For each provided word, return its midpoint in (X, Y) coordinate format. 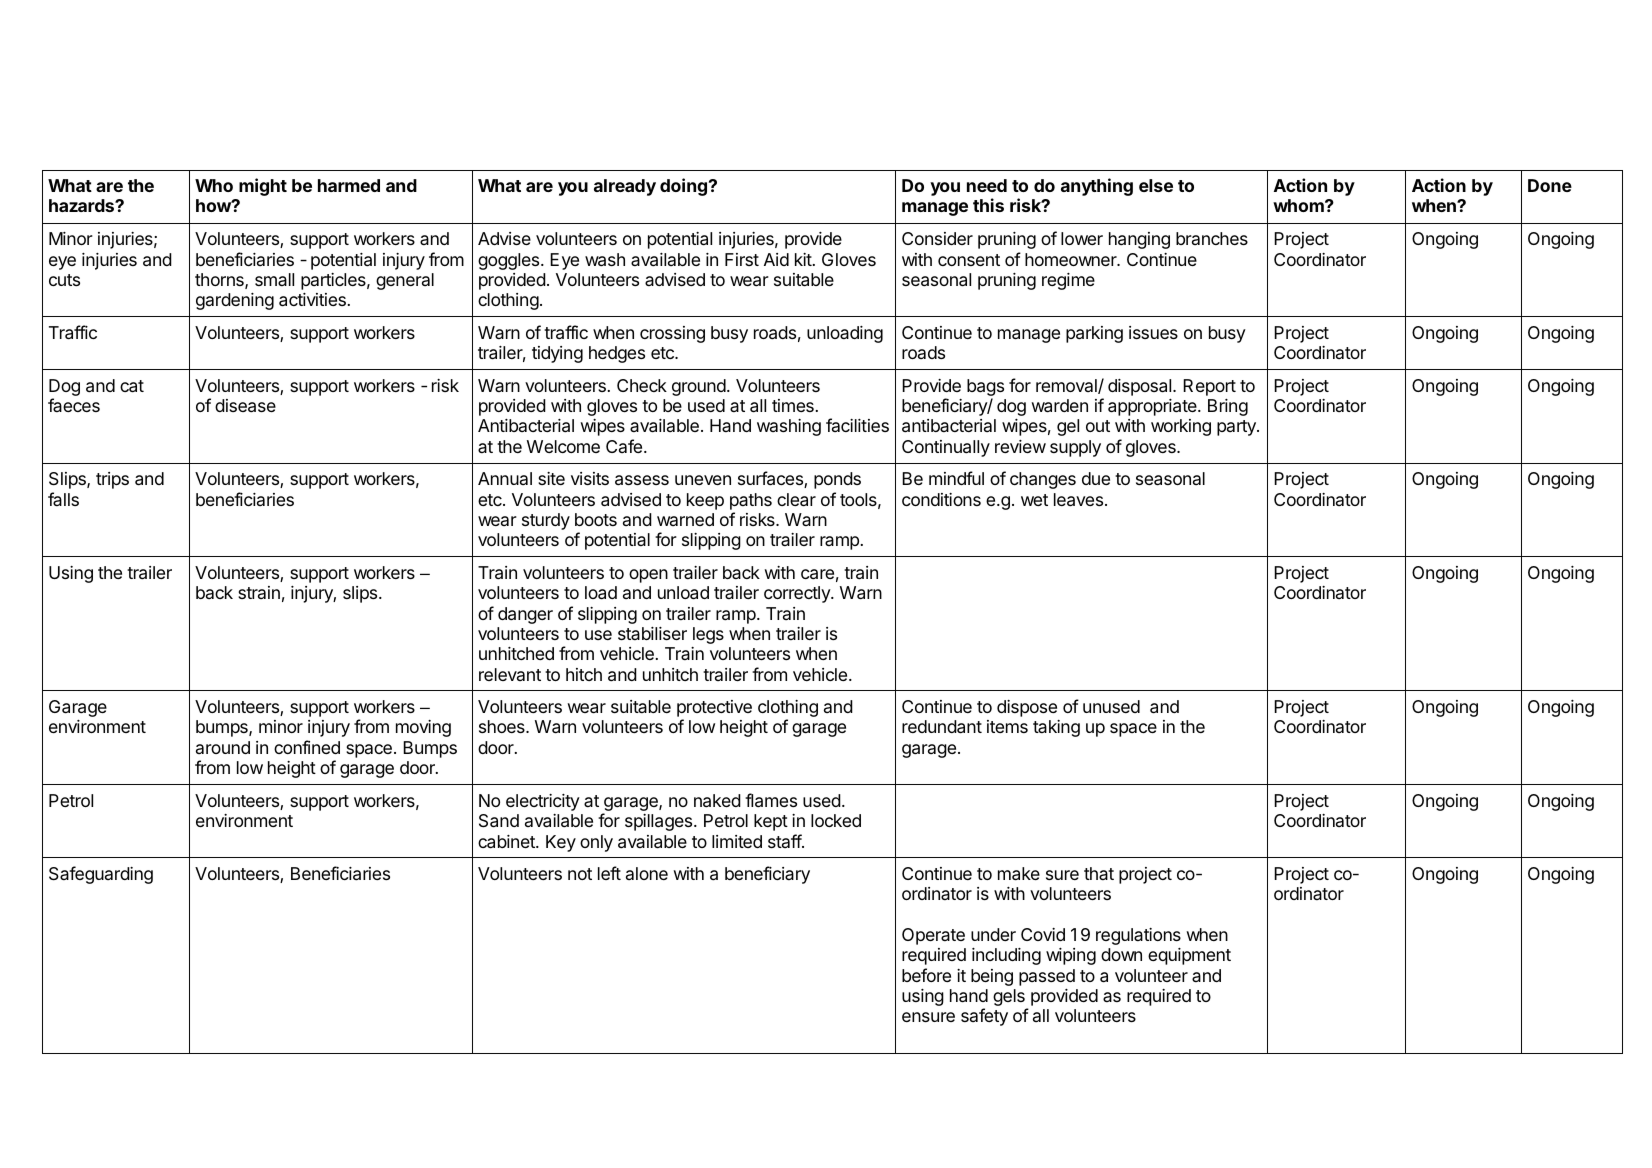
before (926, 975)
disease (245, 406)
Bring (1228, 407)
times (793, 405)
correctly (798, 594)
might (263, 187)
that (1099, 873)
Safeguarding (101, 875)
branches (1212, 238)
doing (683, 187)
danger (525, 615)
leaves (1078, 500)
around (223, 747)
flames (771, 800)
